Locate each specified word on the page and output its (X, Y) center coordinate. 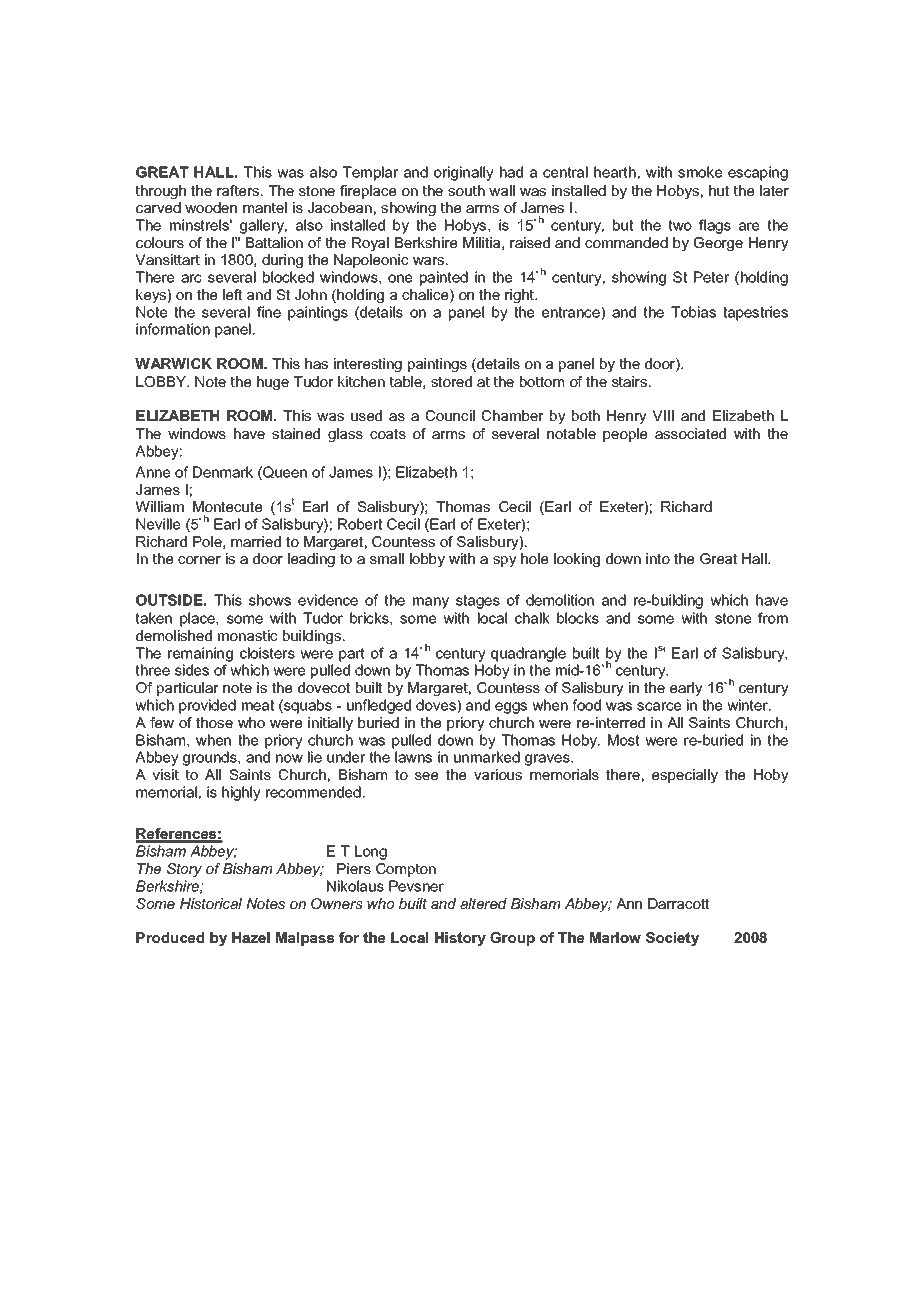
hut (719, 190)
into (658, 558)
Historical (211, 903)
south (466, 190)
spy (505, 561)
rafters (239, 190)
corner (199, 560)
